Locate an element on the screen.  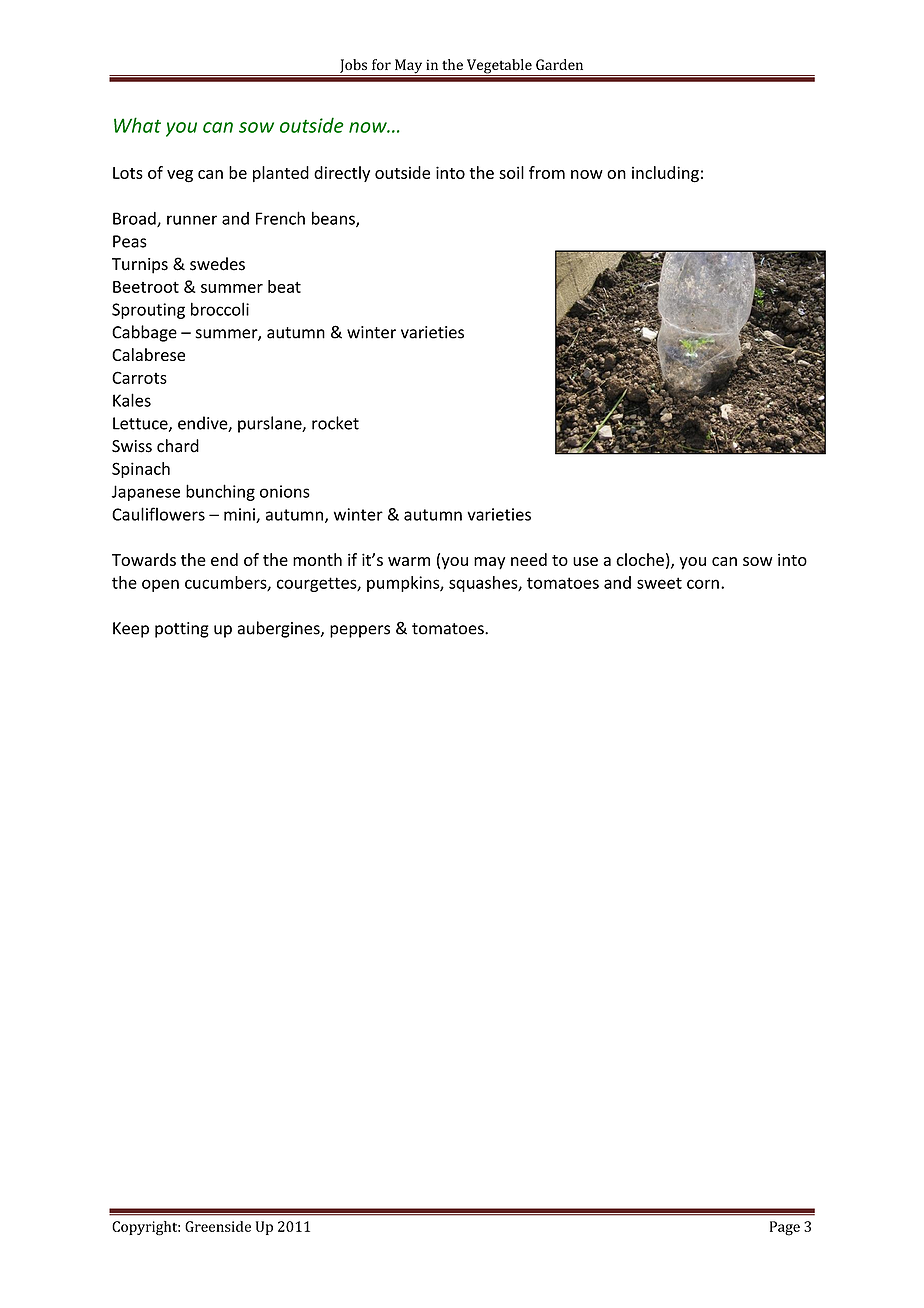
What is located at coordinates (137, 125).
